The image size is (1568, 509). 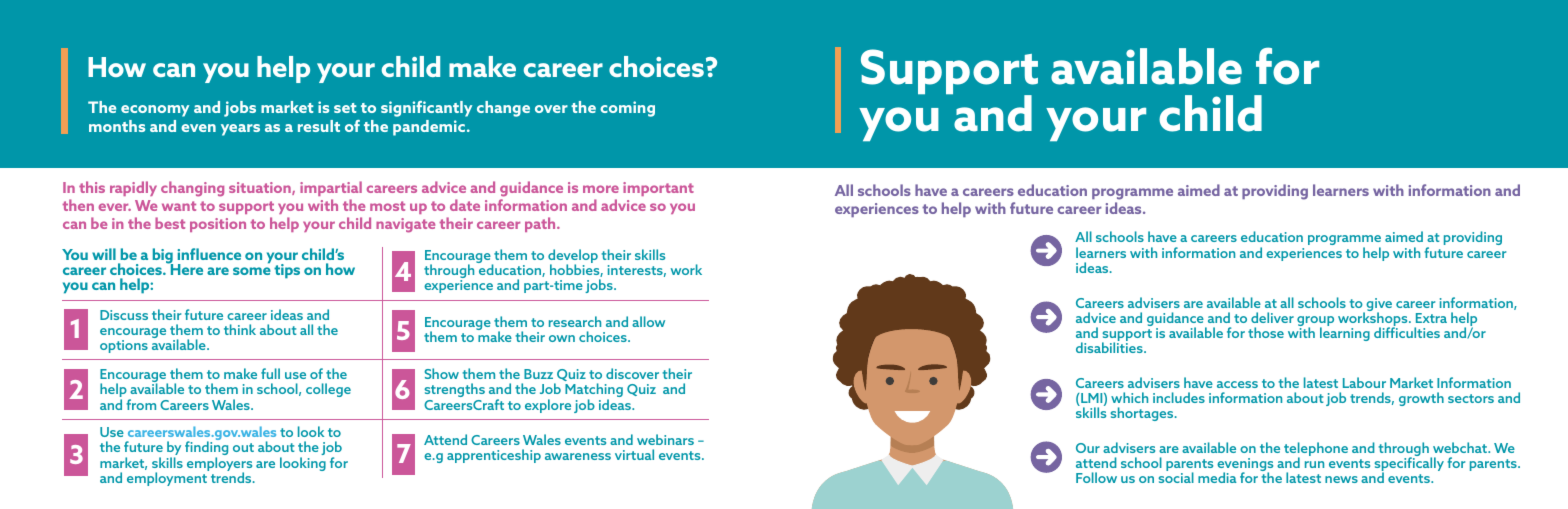 I want to click on years, so click(x=240, y=130).
